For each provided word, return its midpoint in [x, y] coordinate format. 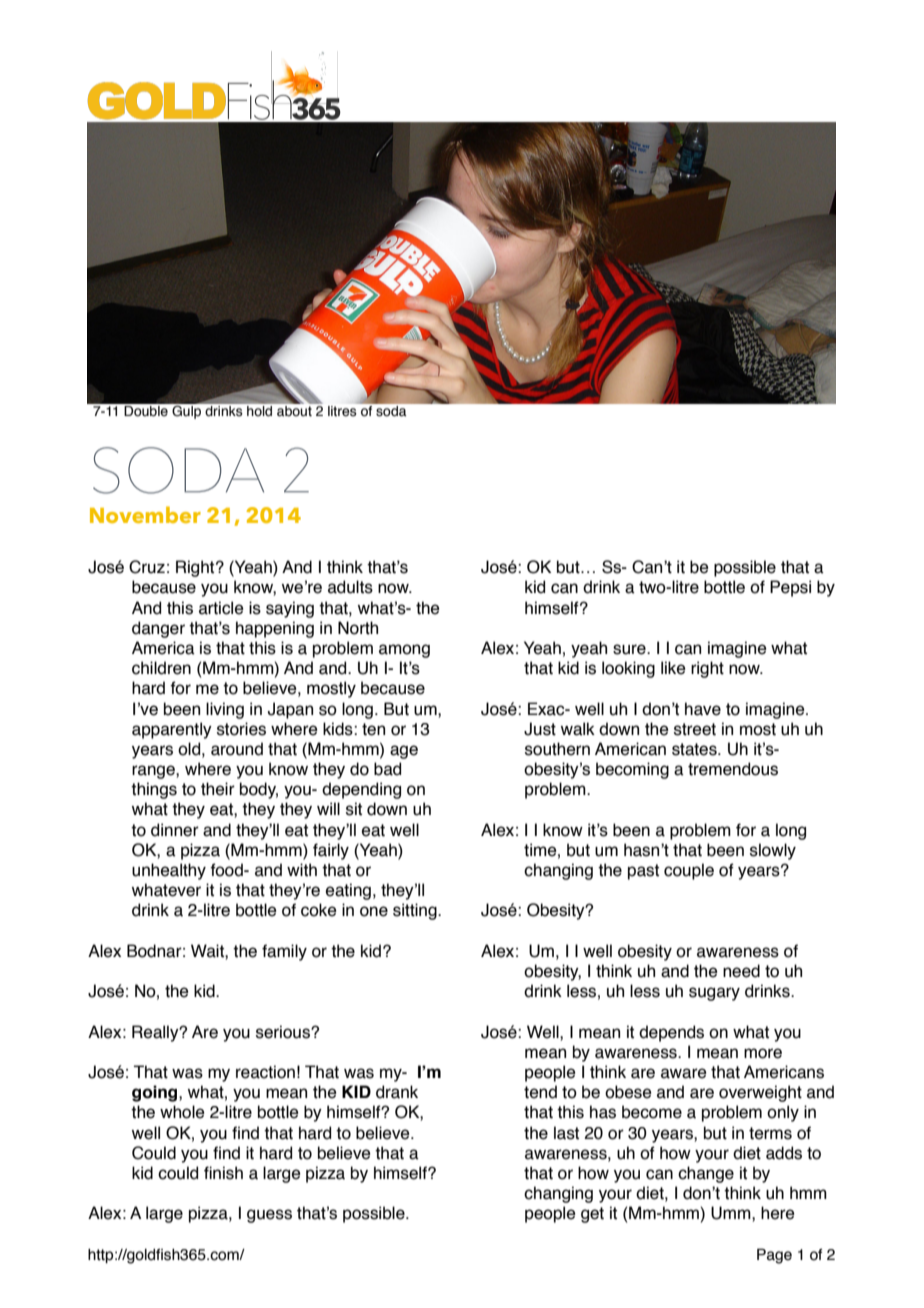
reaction [265, 1072]
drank [397, 1092]
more [763, 1053]
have [703, 709]
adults [350, 587]
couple [689, 871]
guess [269, 1216]
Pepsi [790, 588]
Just [540, 729]
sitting [416, 911]
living [225, 710]
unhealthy [169, 871]
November [145, 514]
